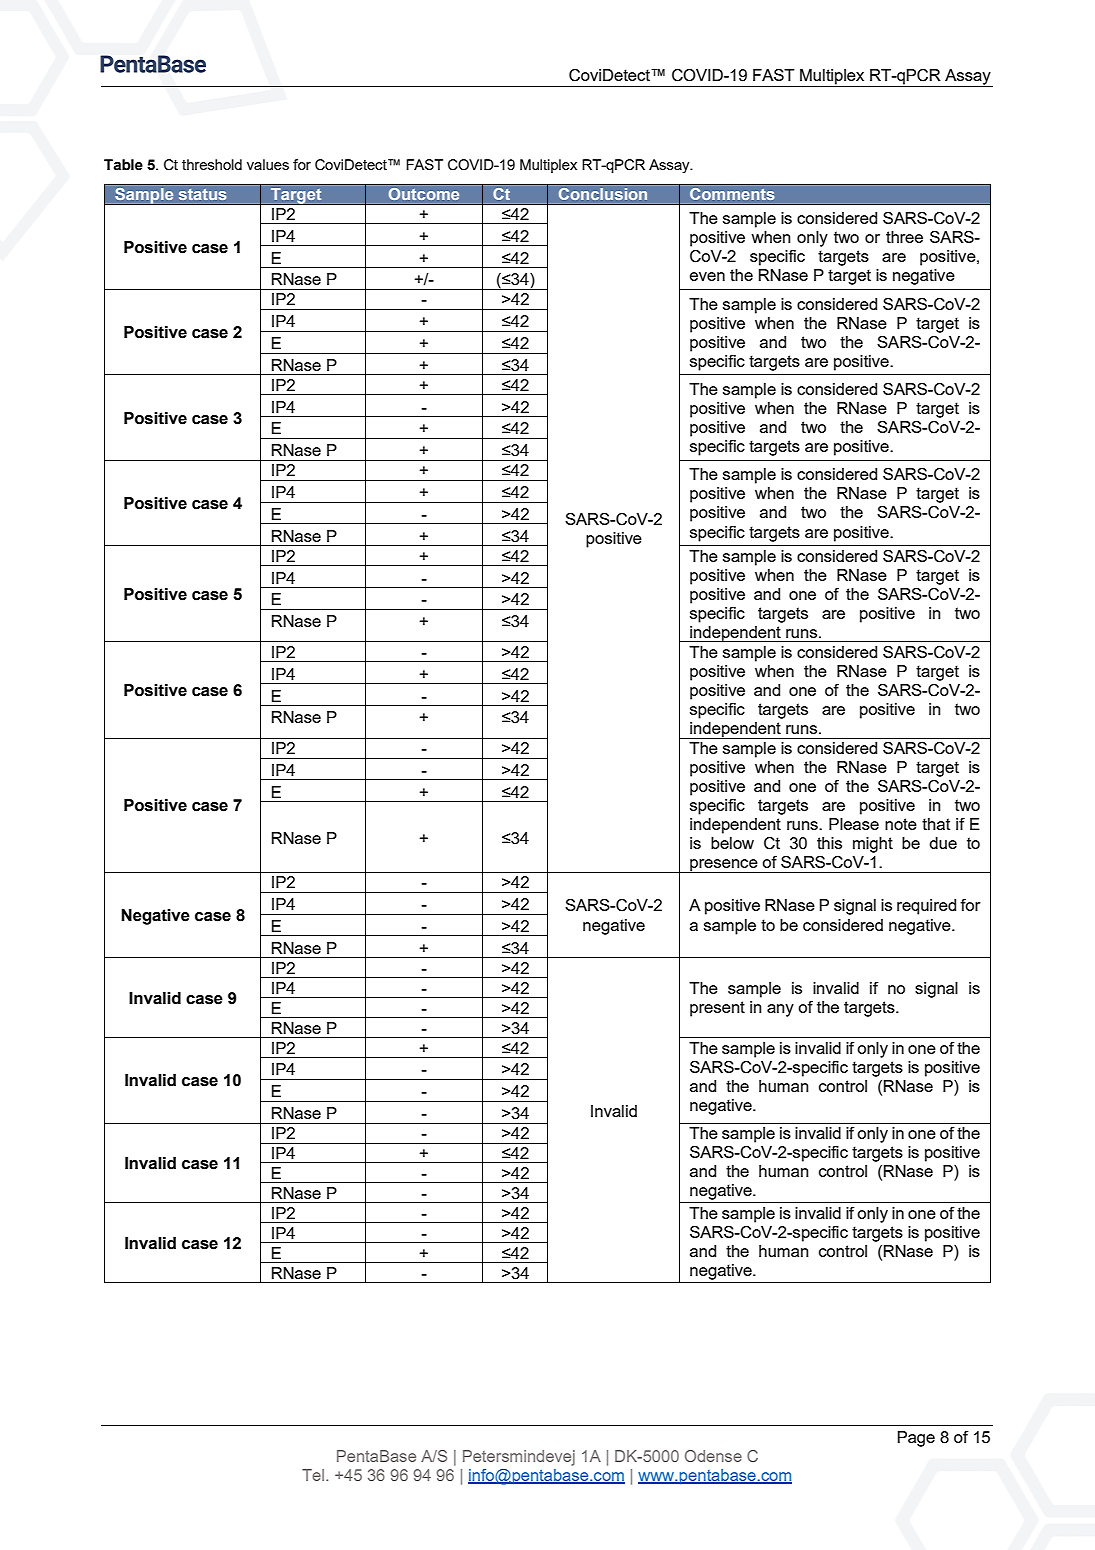 This screenshot has width=1095, height=1550. Describe the element at coordinates (717, 1009) in the screenshot. I see `present` at that location.
